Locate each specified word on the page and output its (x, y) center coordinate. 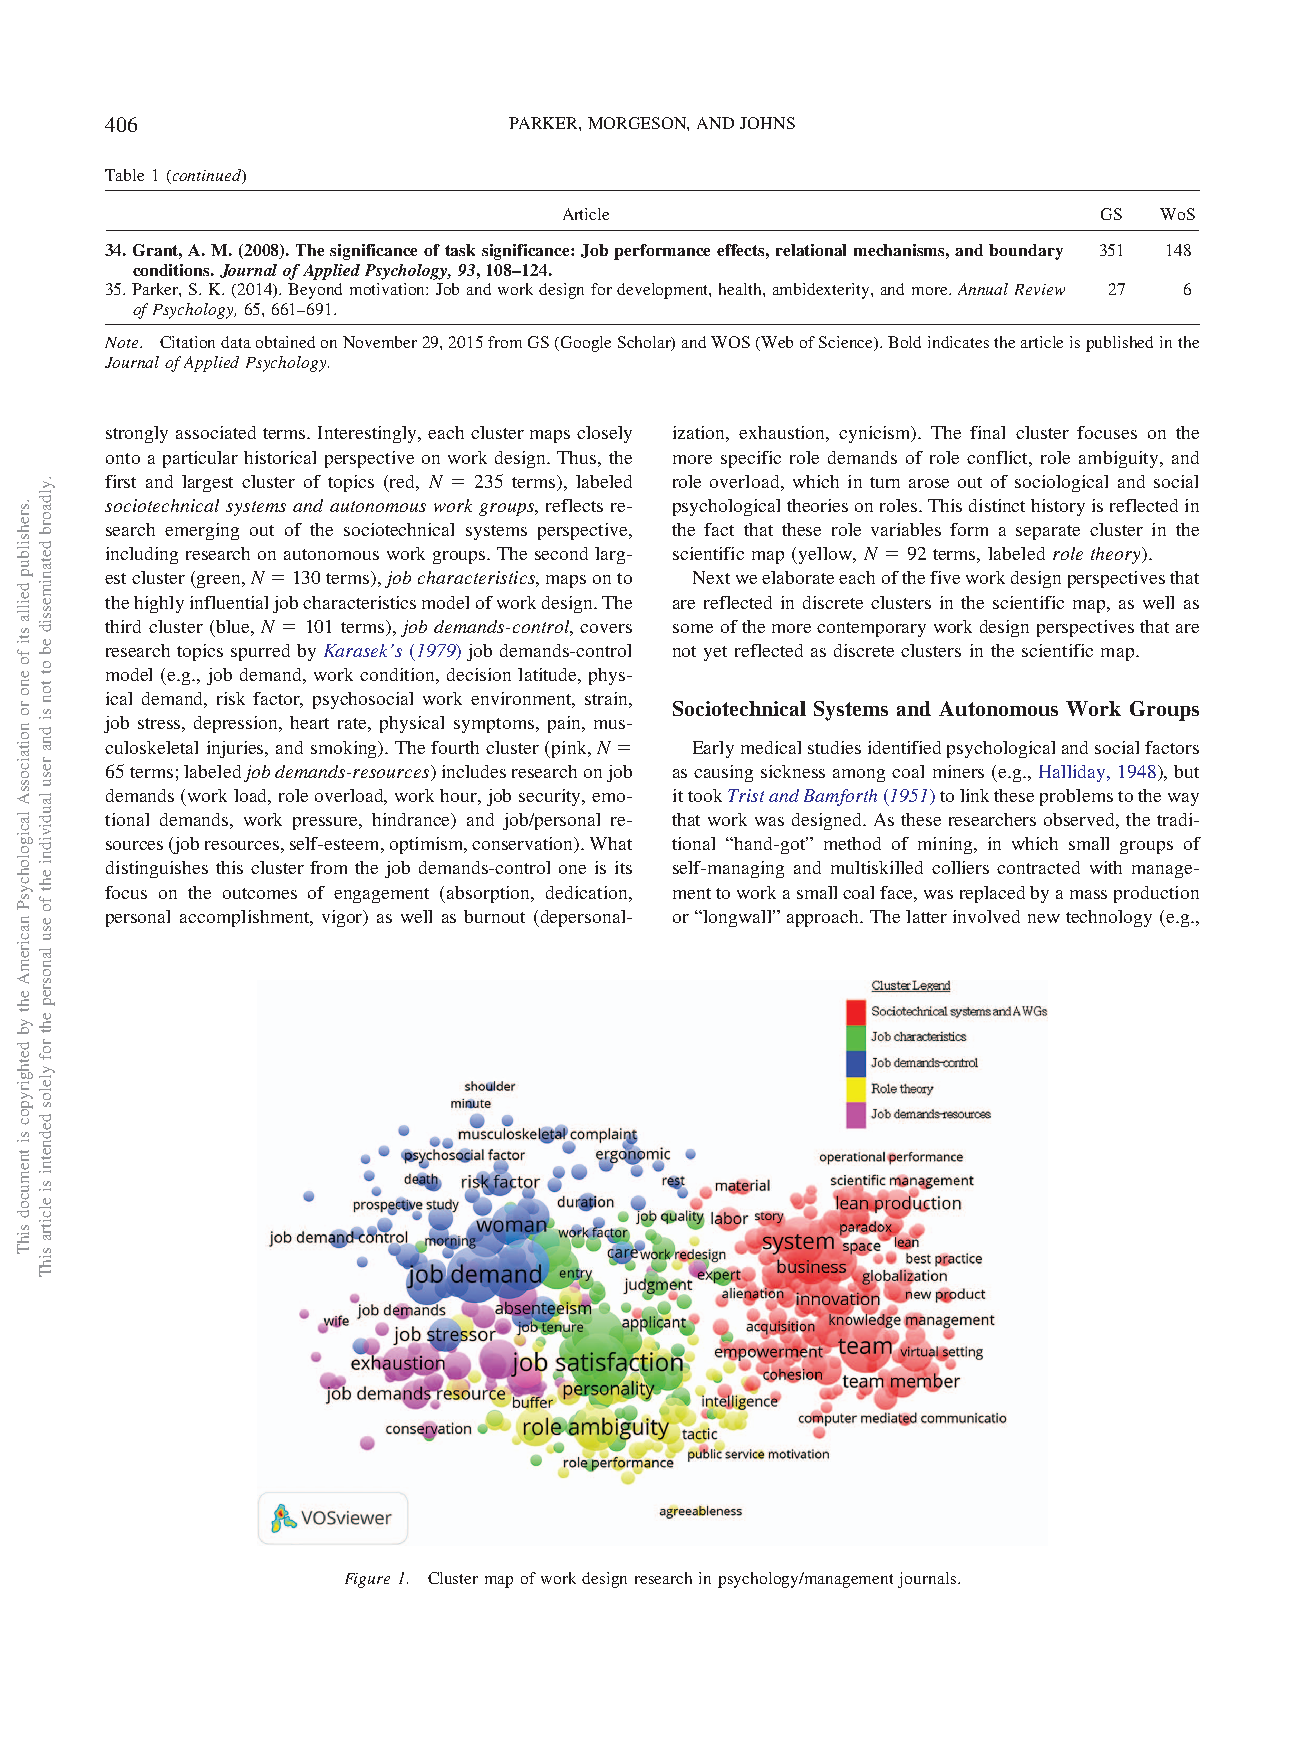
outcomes (260, 893)
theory (1117, 555)
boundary (1026, 252)
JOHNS (767, 123)
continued (207, 176)
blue (232, 626)
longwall (737, 918)
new (1044, 918)
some (693, 628)
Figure (367, 1580)
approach (824, 918)
